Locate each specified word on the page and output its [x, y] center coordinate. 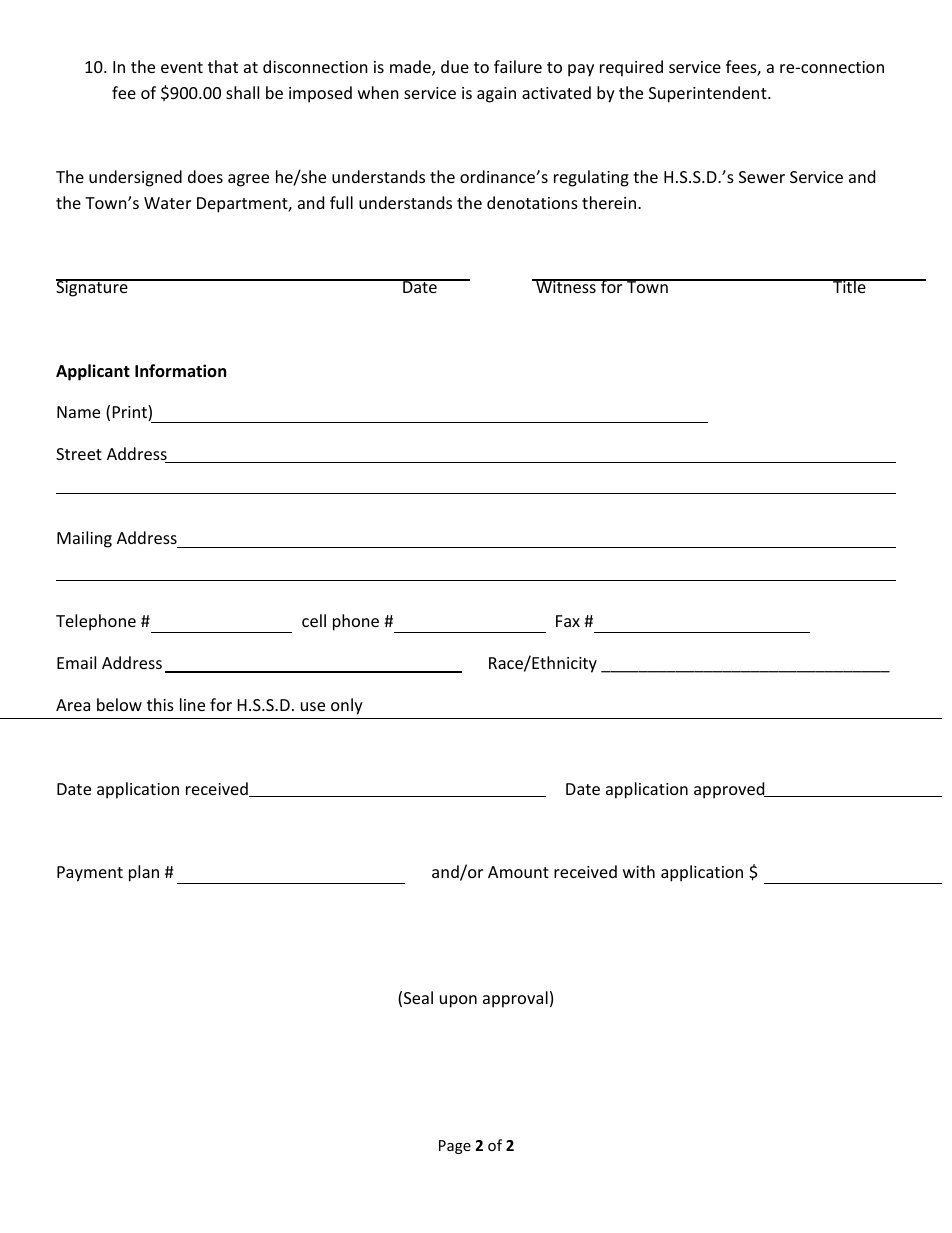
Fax [568, 621]
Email [76, 662]
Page [455, 1147]
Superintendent [709, 94]
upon [458, 1001]
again [496, 95]
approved [730, 790]
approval [515, 999]
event [182, 67]
